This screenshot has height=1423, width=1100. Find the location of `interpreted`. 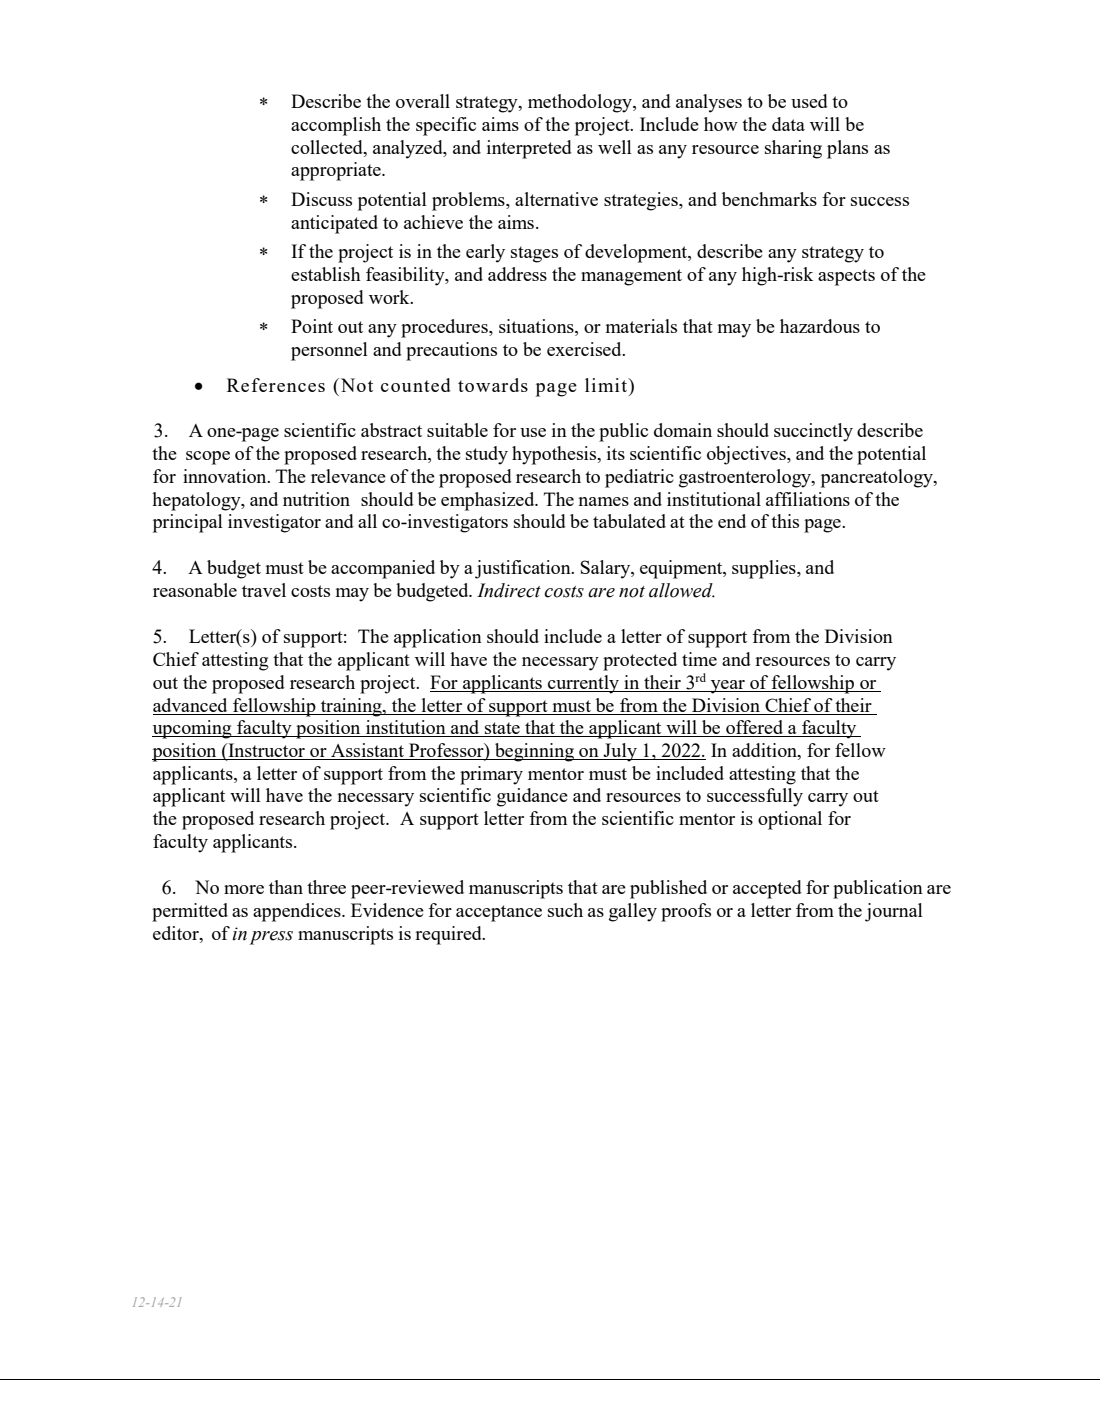

interpreted is located at coordinates (529, 149).
